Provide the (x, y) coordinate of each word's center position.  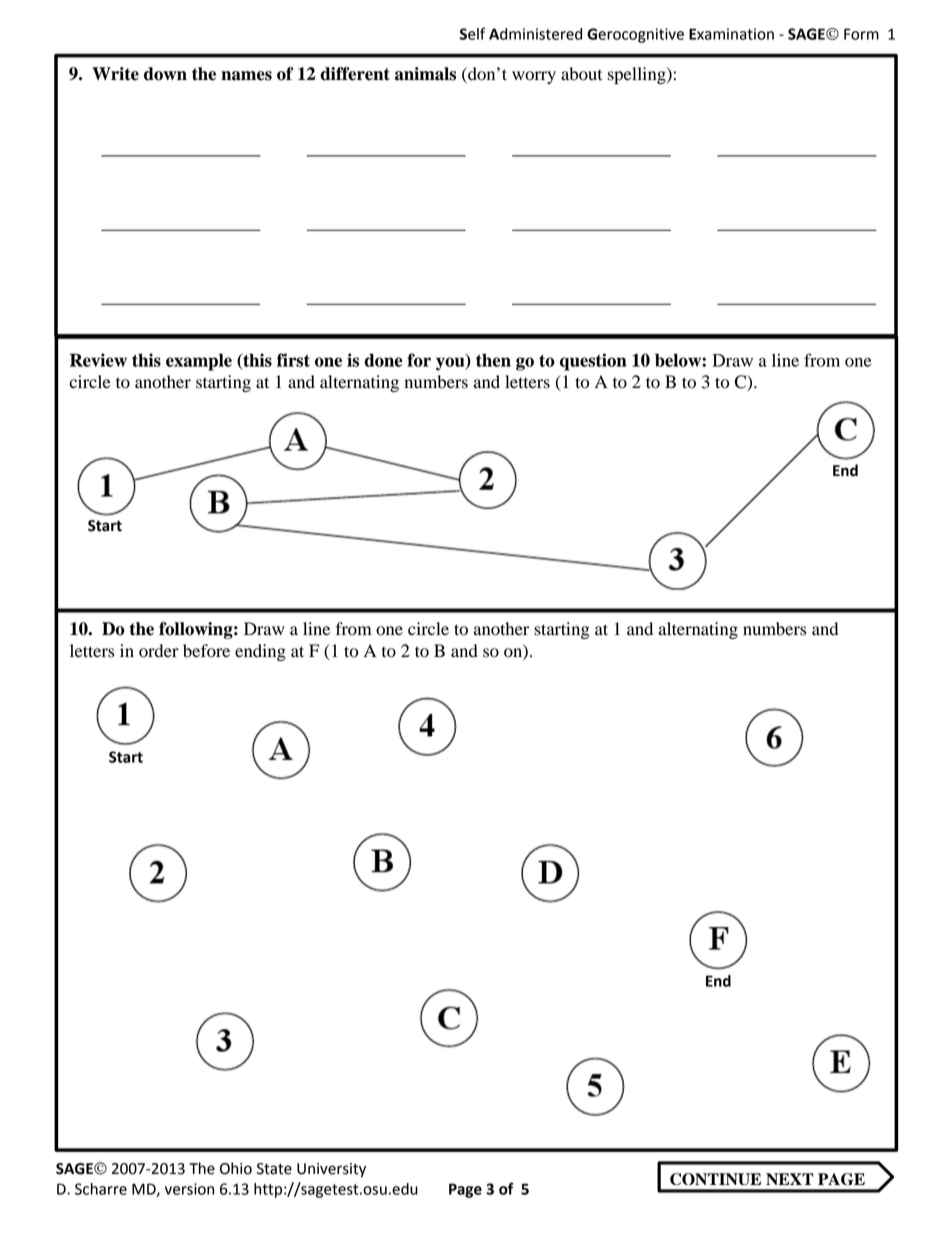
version (189, 1189)
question (593, 362)
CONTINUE (715, 1179)
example (199, 362)
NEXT (789, 1179)
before (206, 651)
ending (260, 652)
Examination (731, 34)
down (165, 74)
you (451, 363)
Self (473, 33)
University (331, 1170)
